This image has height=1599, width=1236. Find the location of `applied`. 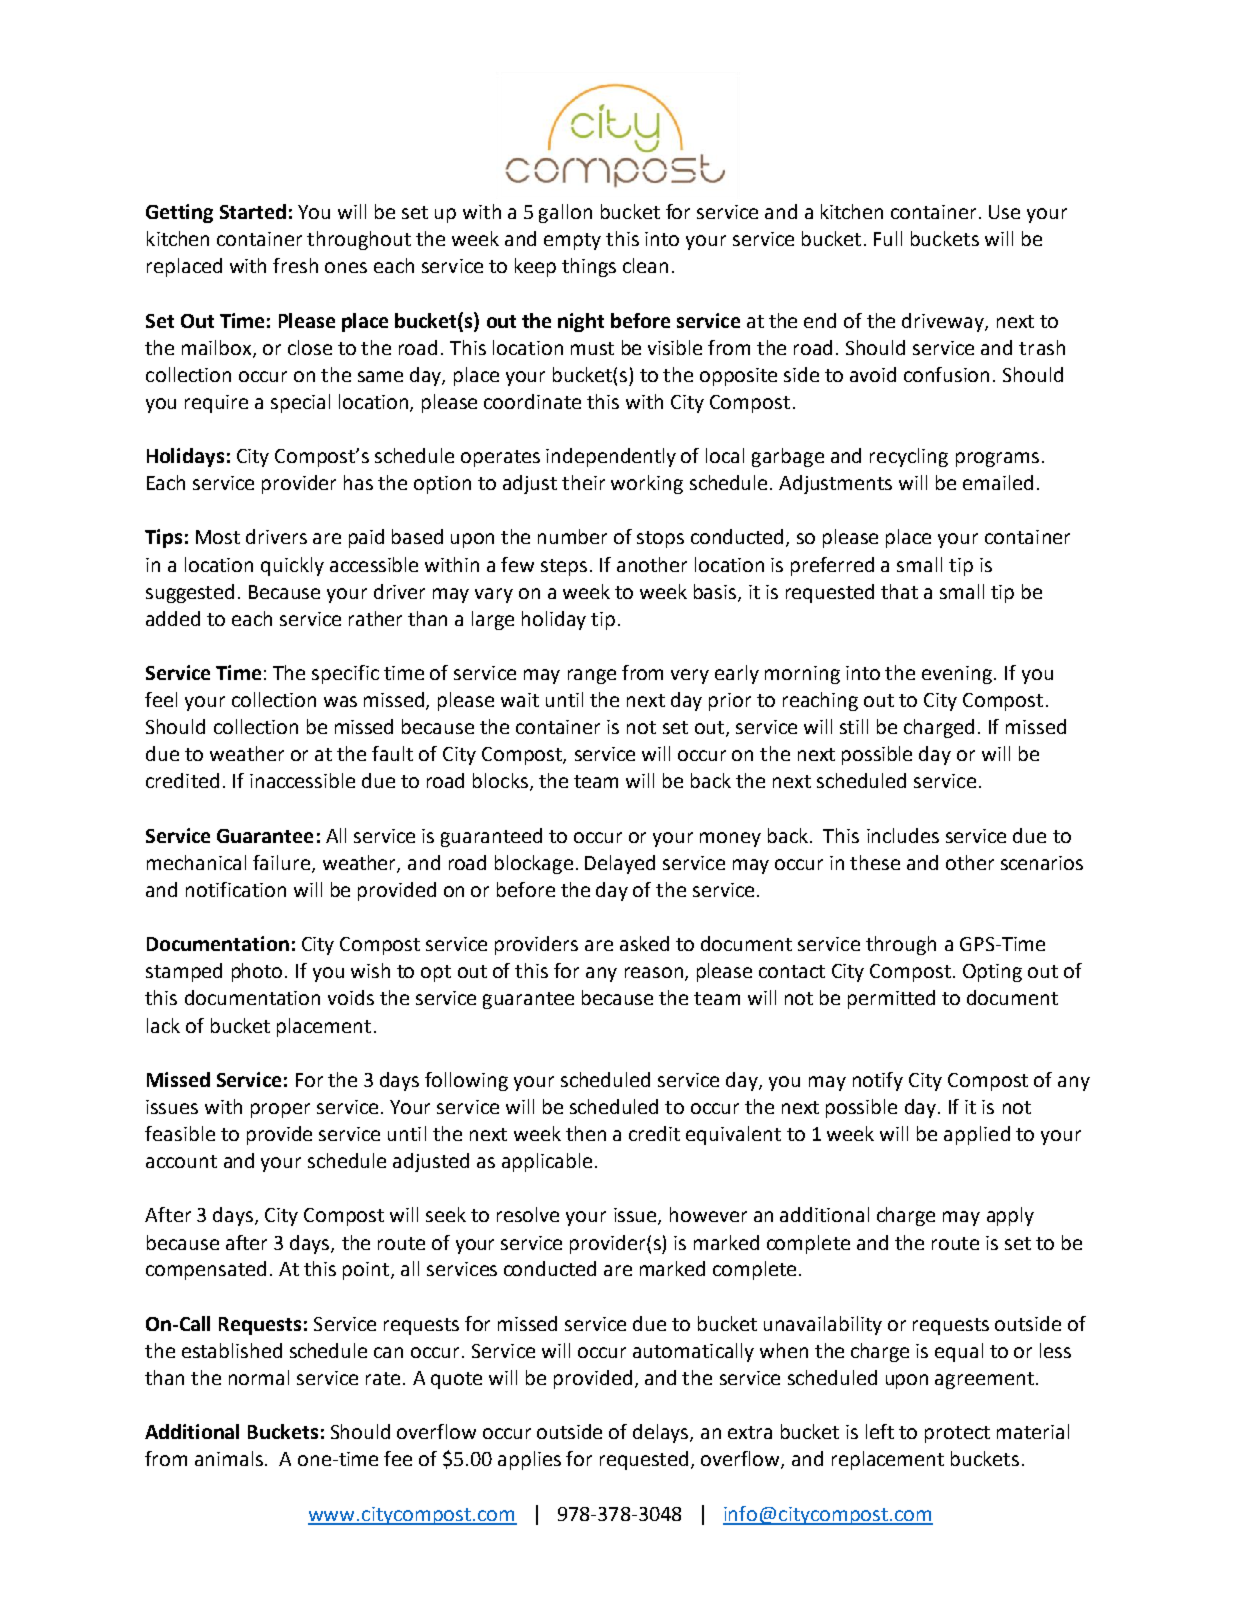

applied is located at coordinates (977, 1135).
